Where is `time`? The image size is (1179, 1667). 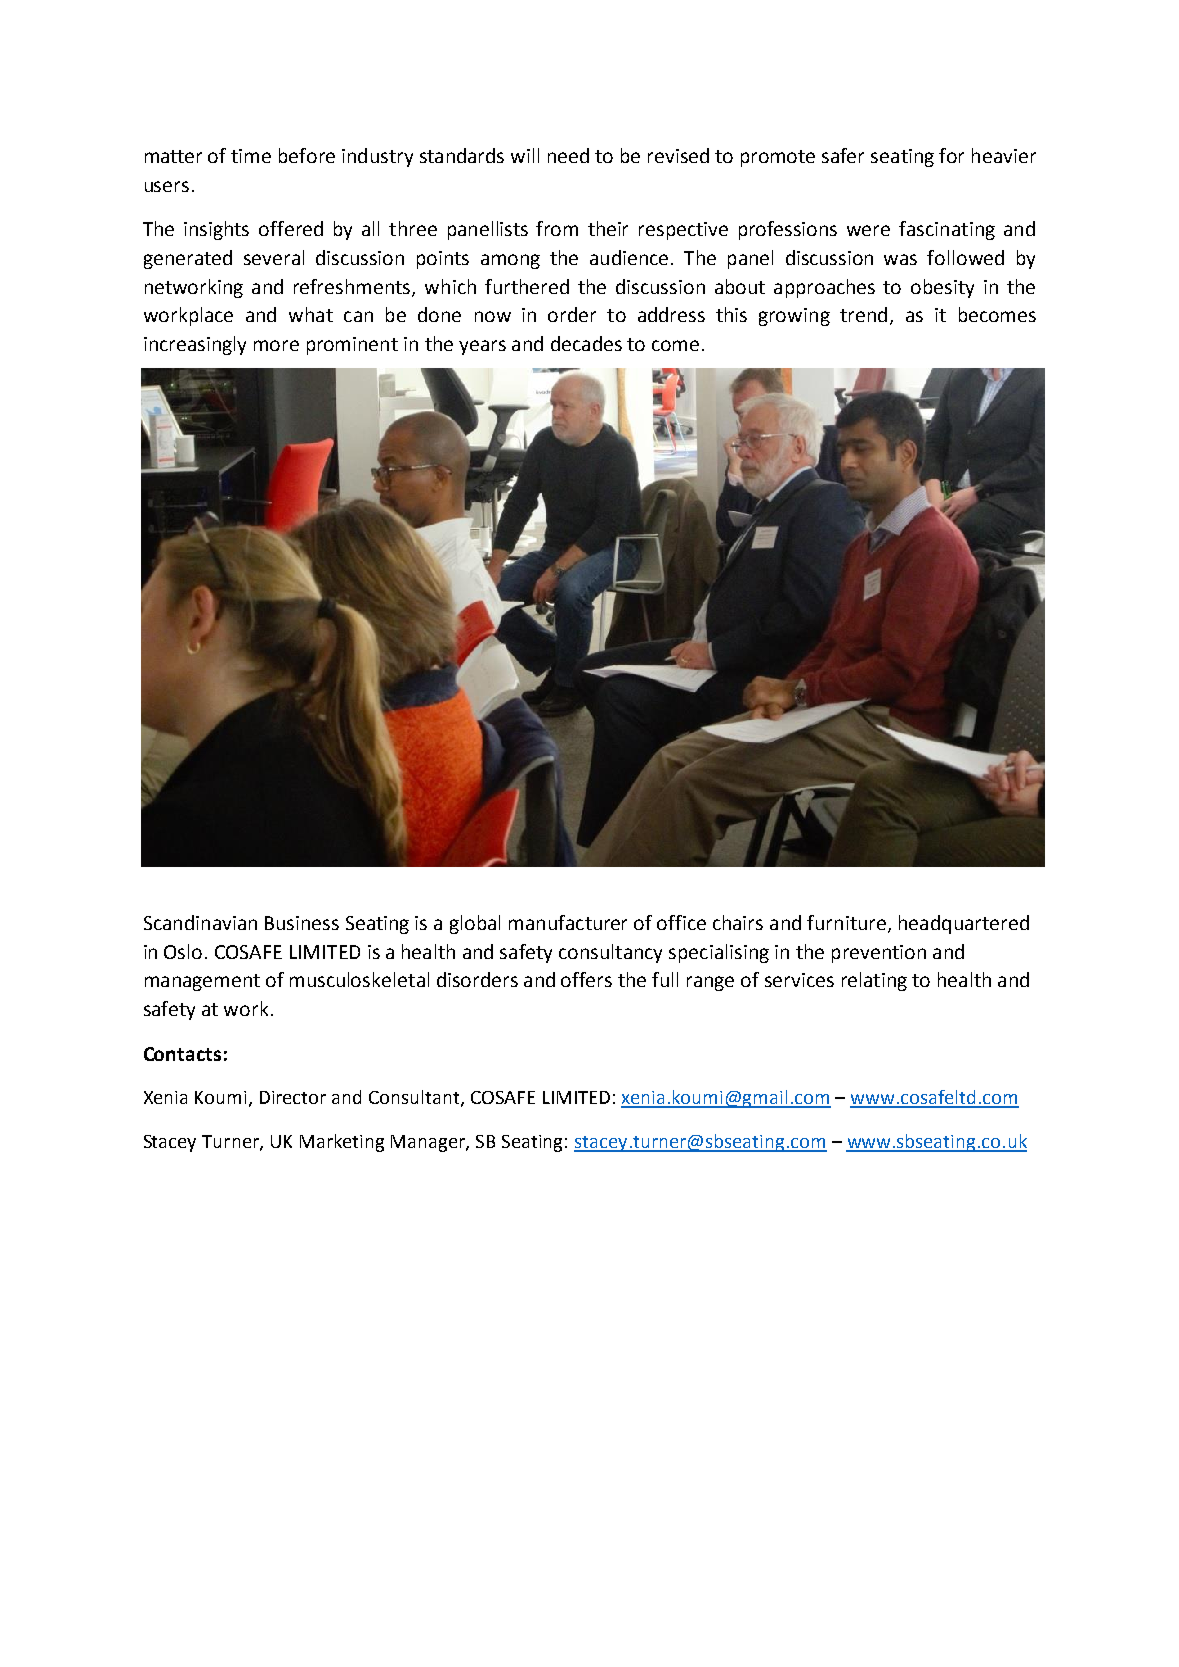 time is located at coordinates (251, 156).
